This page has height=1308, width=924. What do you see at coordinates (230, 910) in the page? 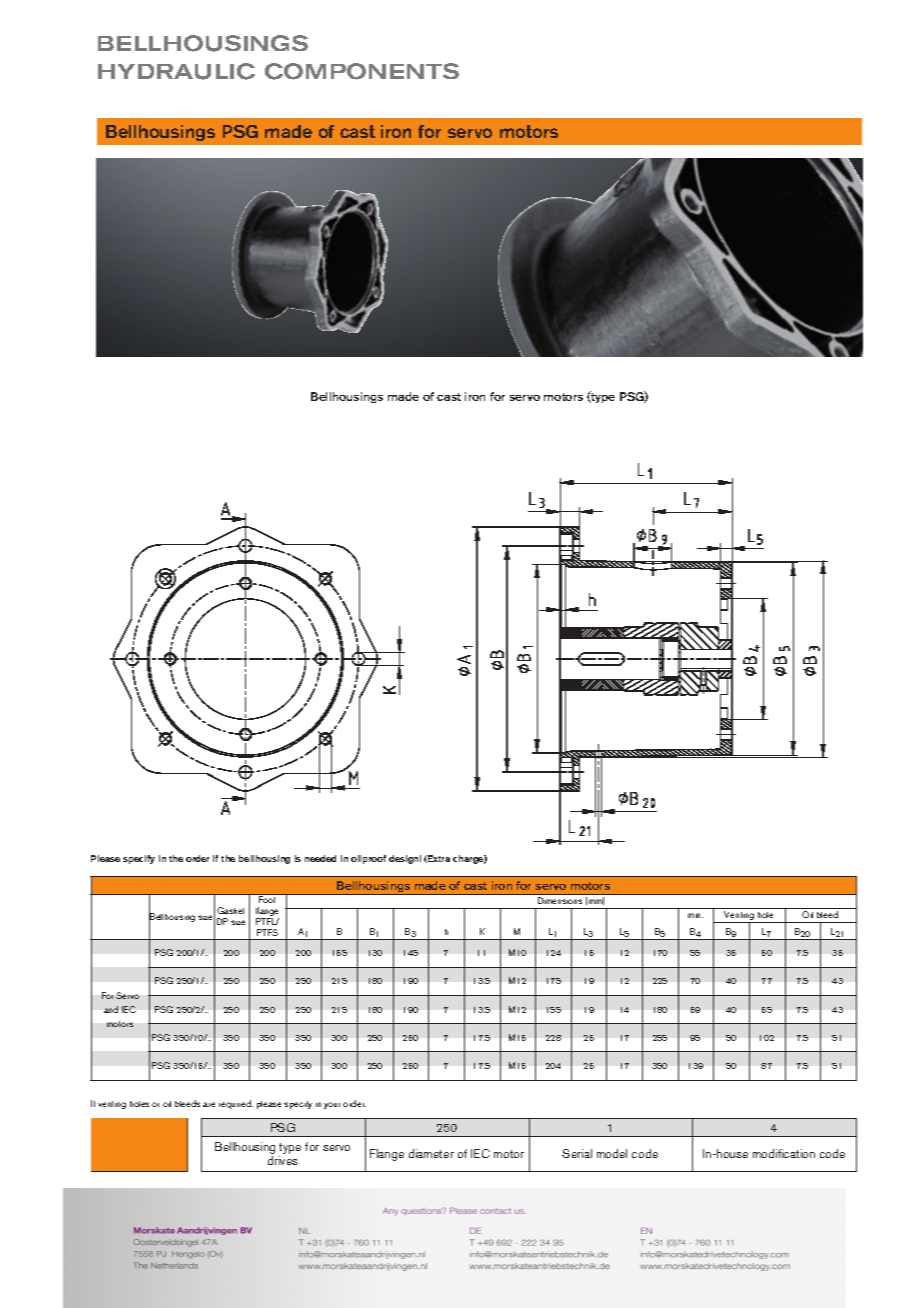
I see `Gasket` at bounding box center [230, 910].
